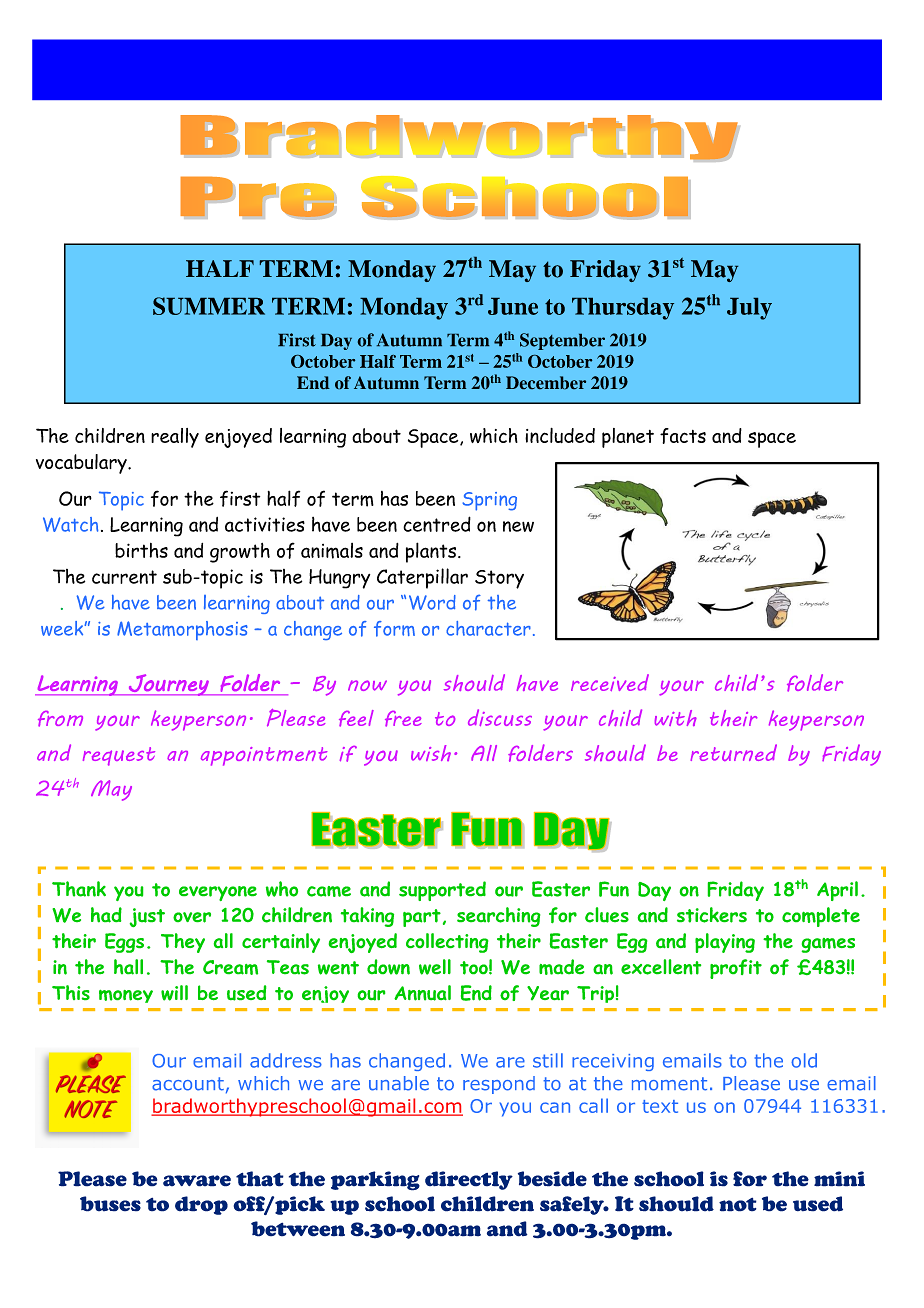 This screenshot has width=924, height=1308. What do you see at coordinates (147, 917) in the screenshot?
I see `just` at bounding box center [147, 917].
